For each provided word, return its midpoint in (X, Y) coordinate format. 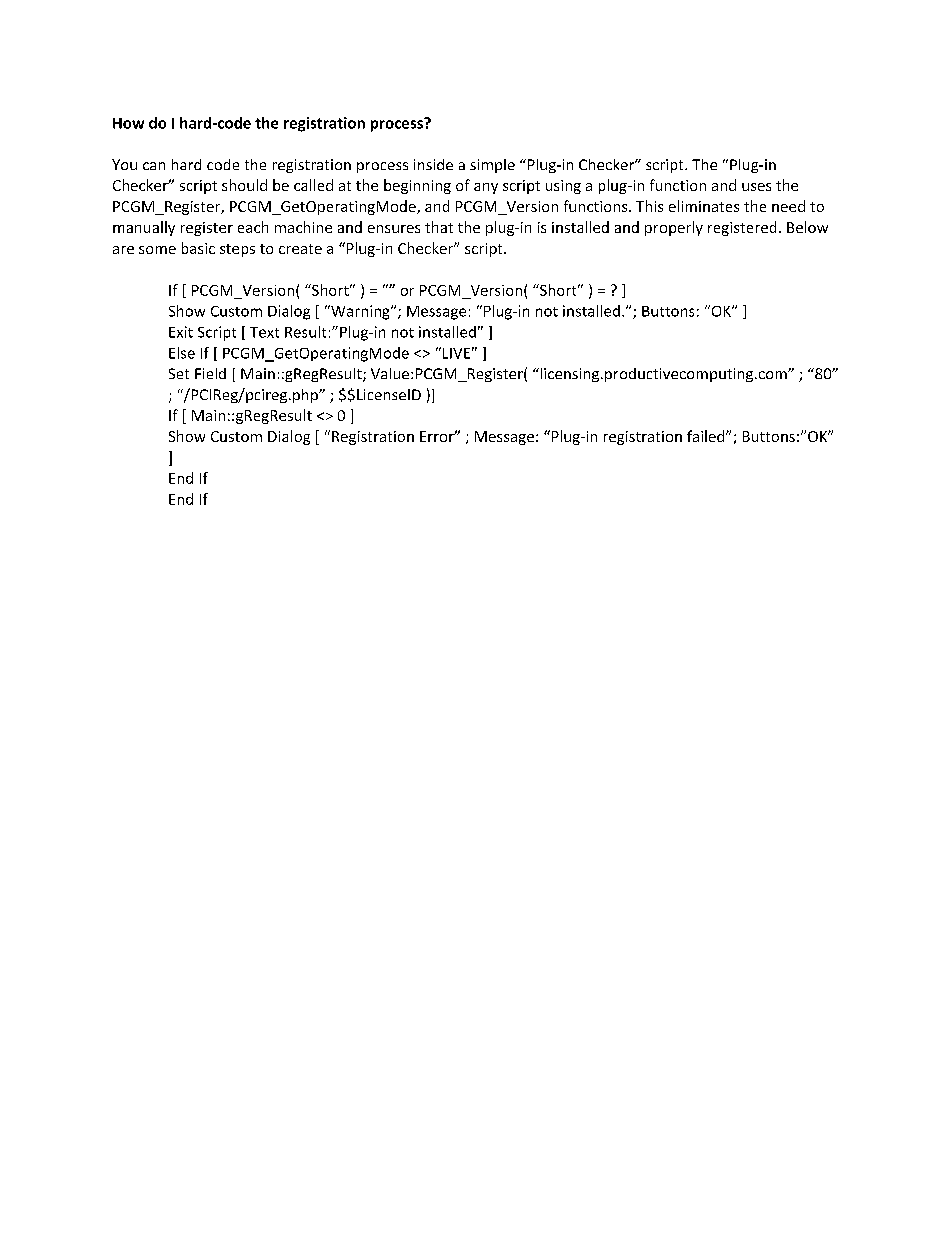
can (154, 166)
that (439, 227)
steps (237, 250)
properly (674, 228)
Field (210, 373)
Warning (360, 312)
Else (182, 353)
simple (492, 166)
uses (756, 187)
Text (264, 332)
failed (707, 436)
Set (179, 373)
